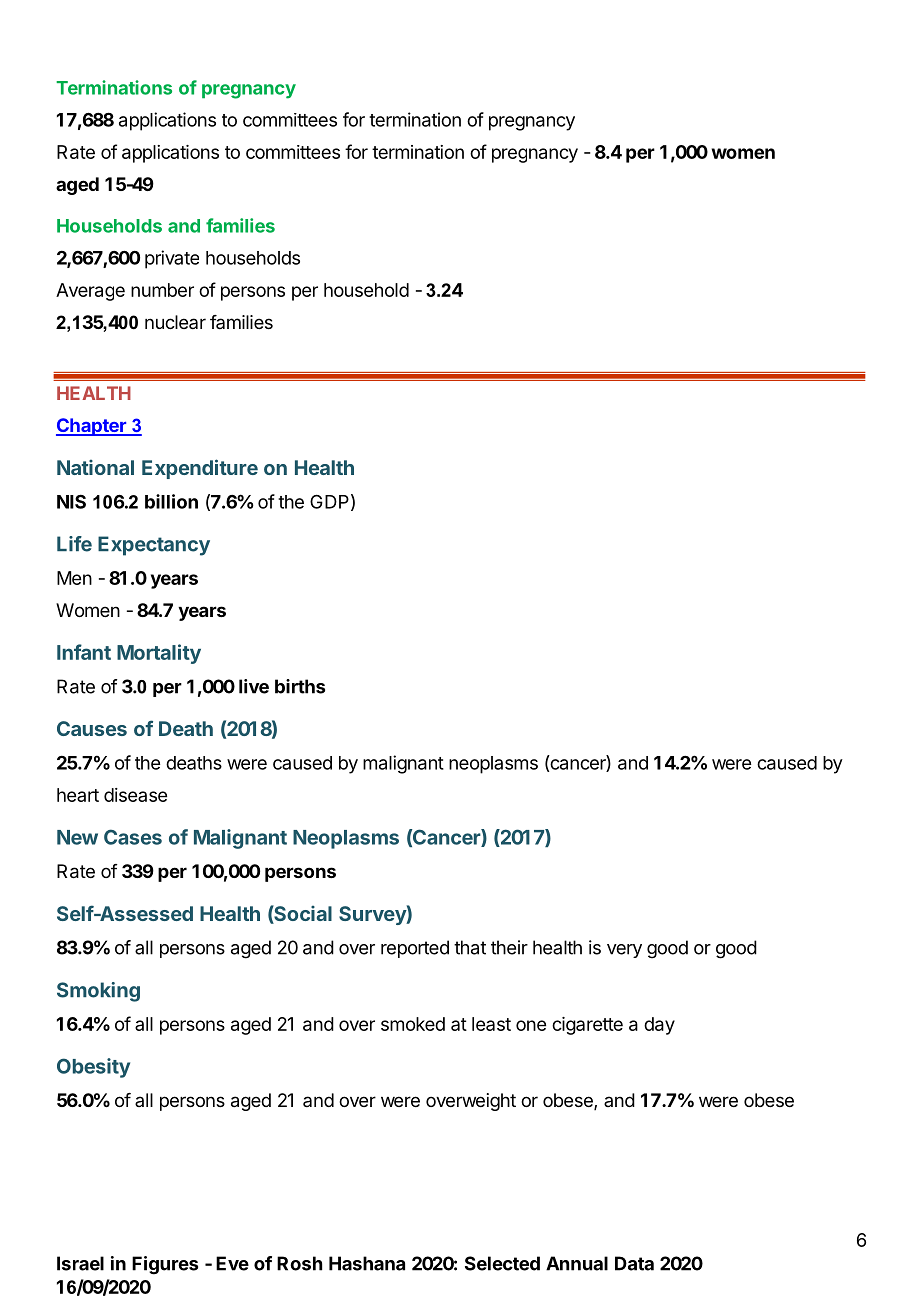  Describe the element at coordinates (200, 469) in the screenshot. I see `Expenditure` at that location.
